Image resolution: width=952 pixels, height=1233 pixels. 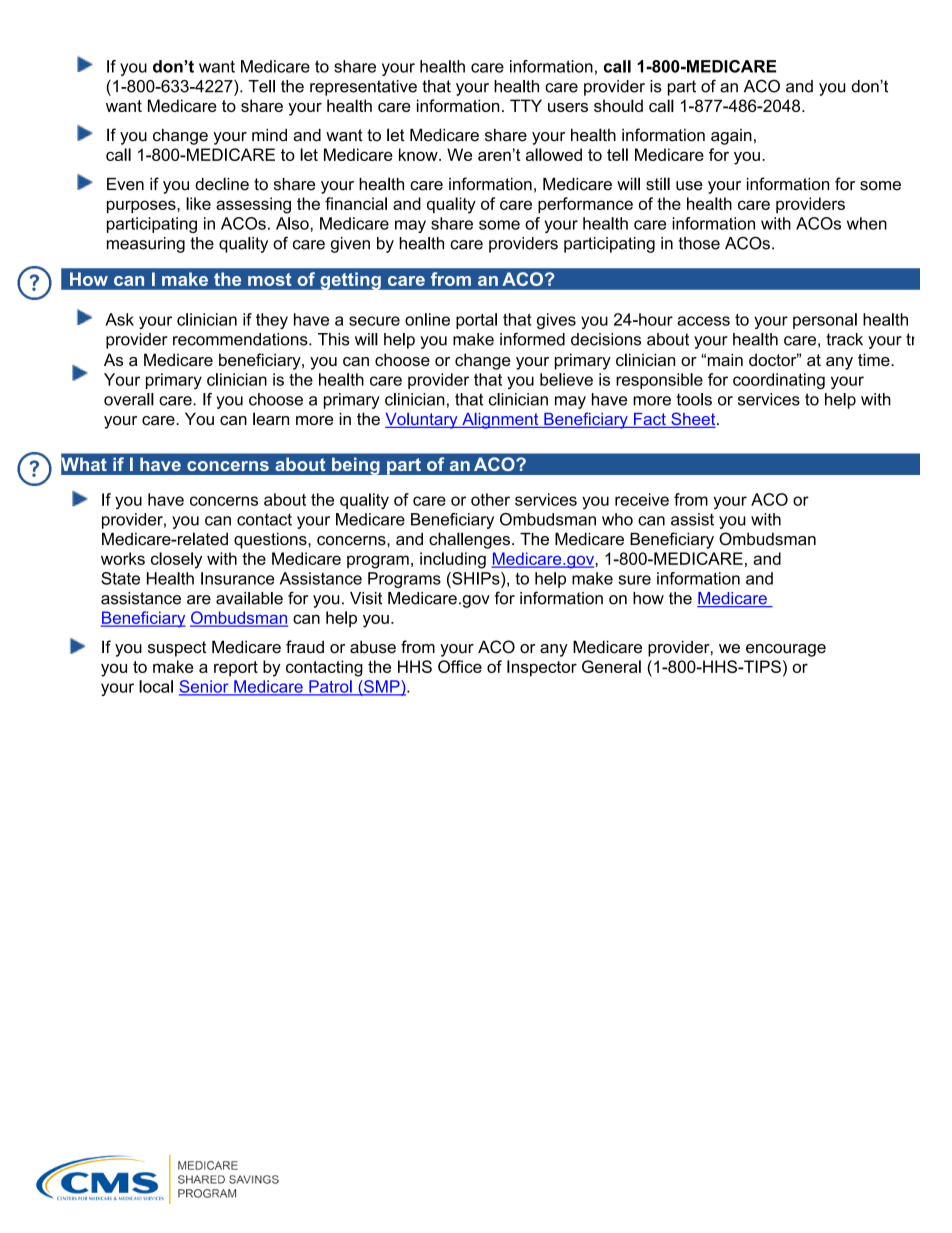 What do you see at coordinates (779, 381) in the image?
I see `coordinating` at bounding box center [779, 381].
